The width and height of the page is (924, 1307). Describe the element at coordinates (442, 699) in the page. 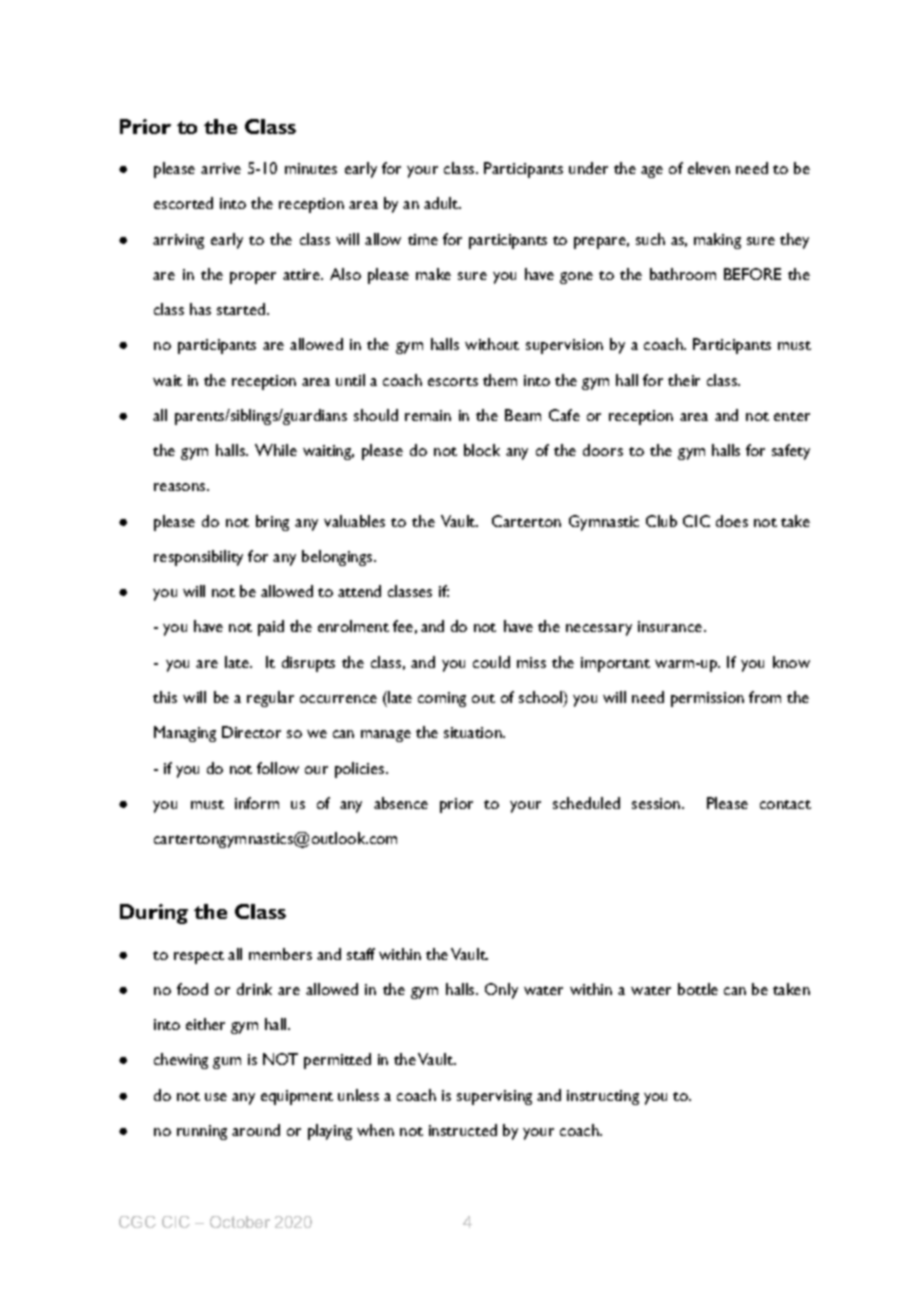

I see `coming` at that location.
